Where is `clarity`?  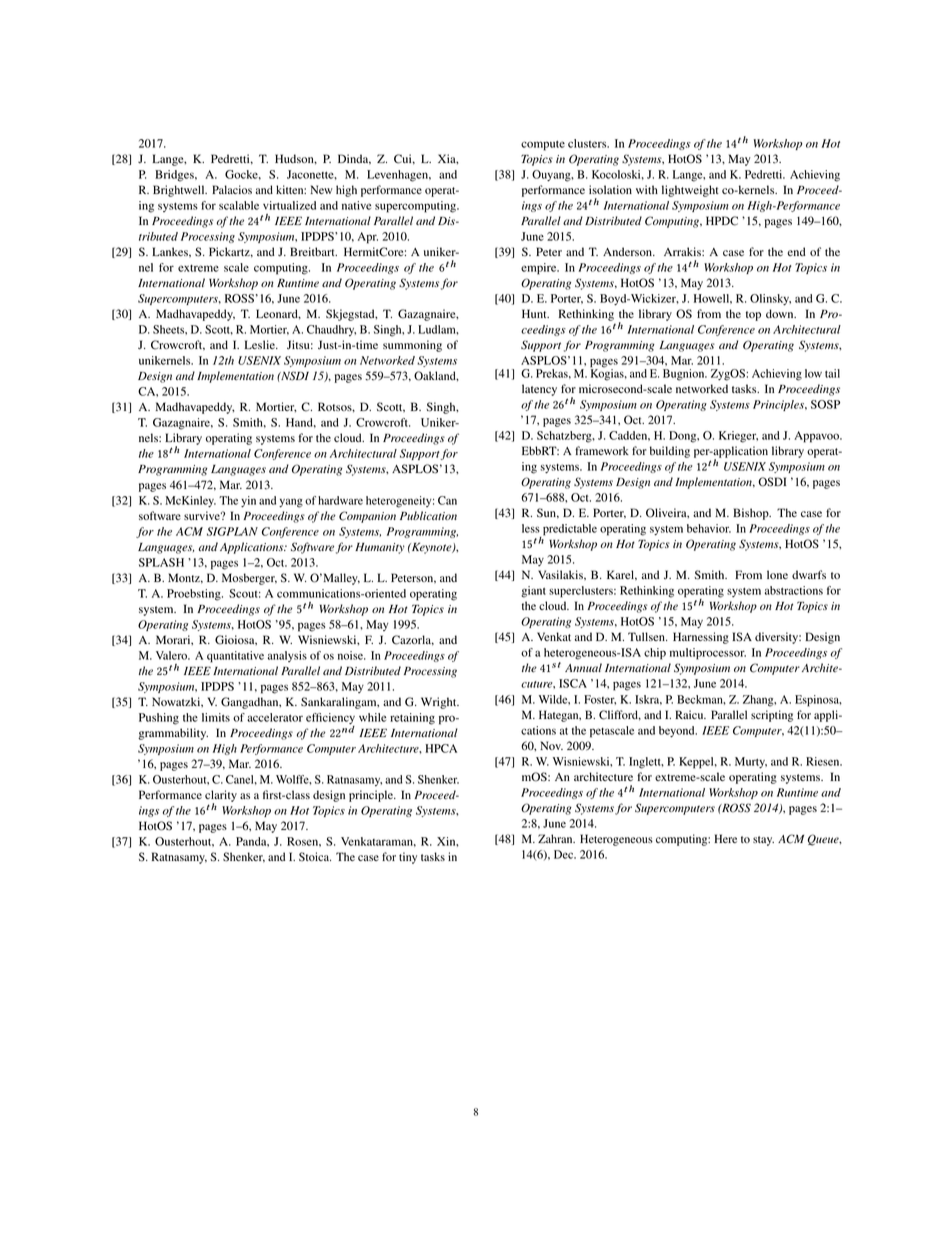 clarity is located at coordinates (221, 797).
